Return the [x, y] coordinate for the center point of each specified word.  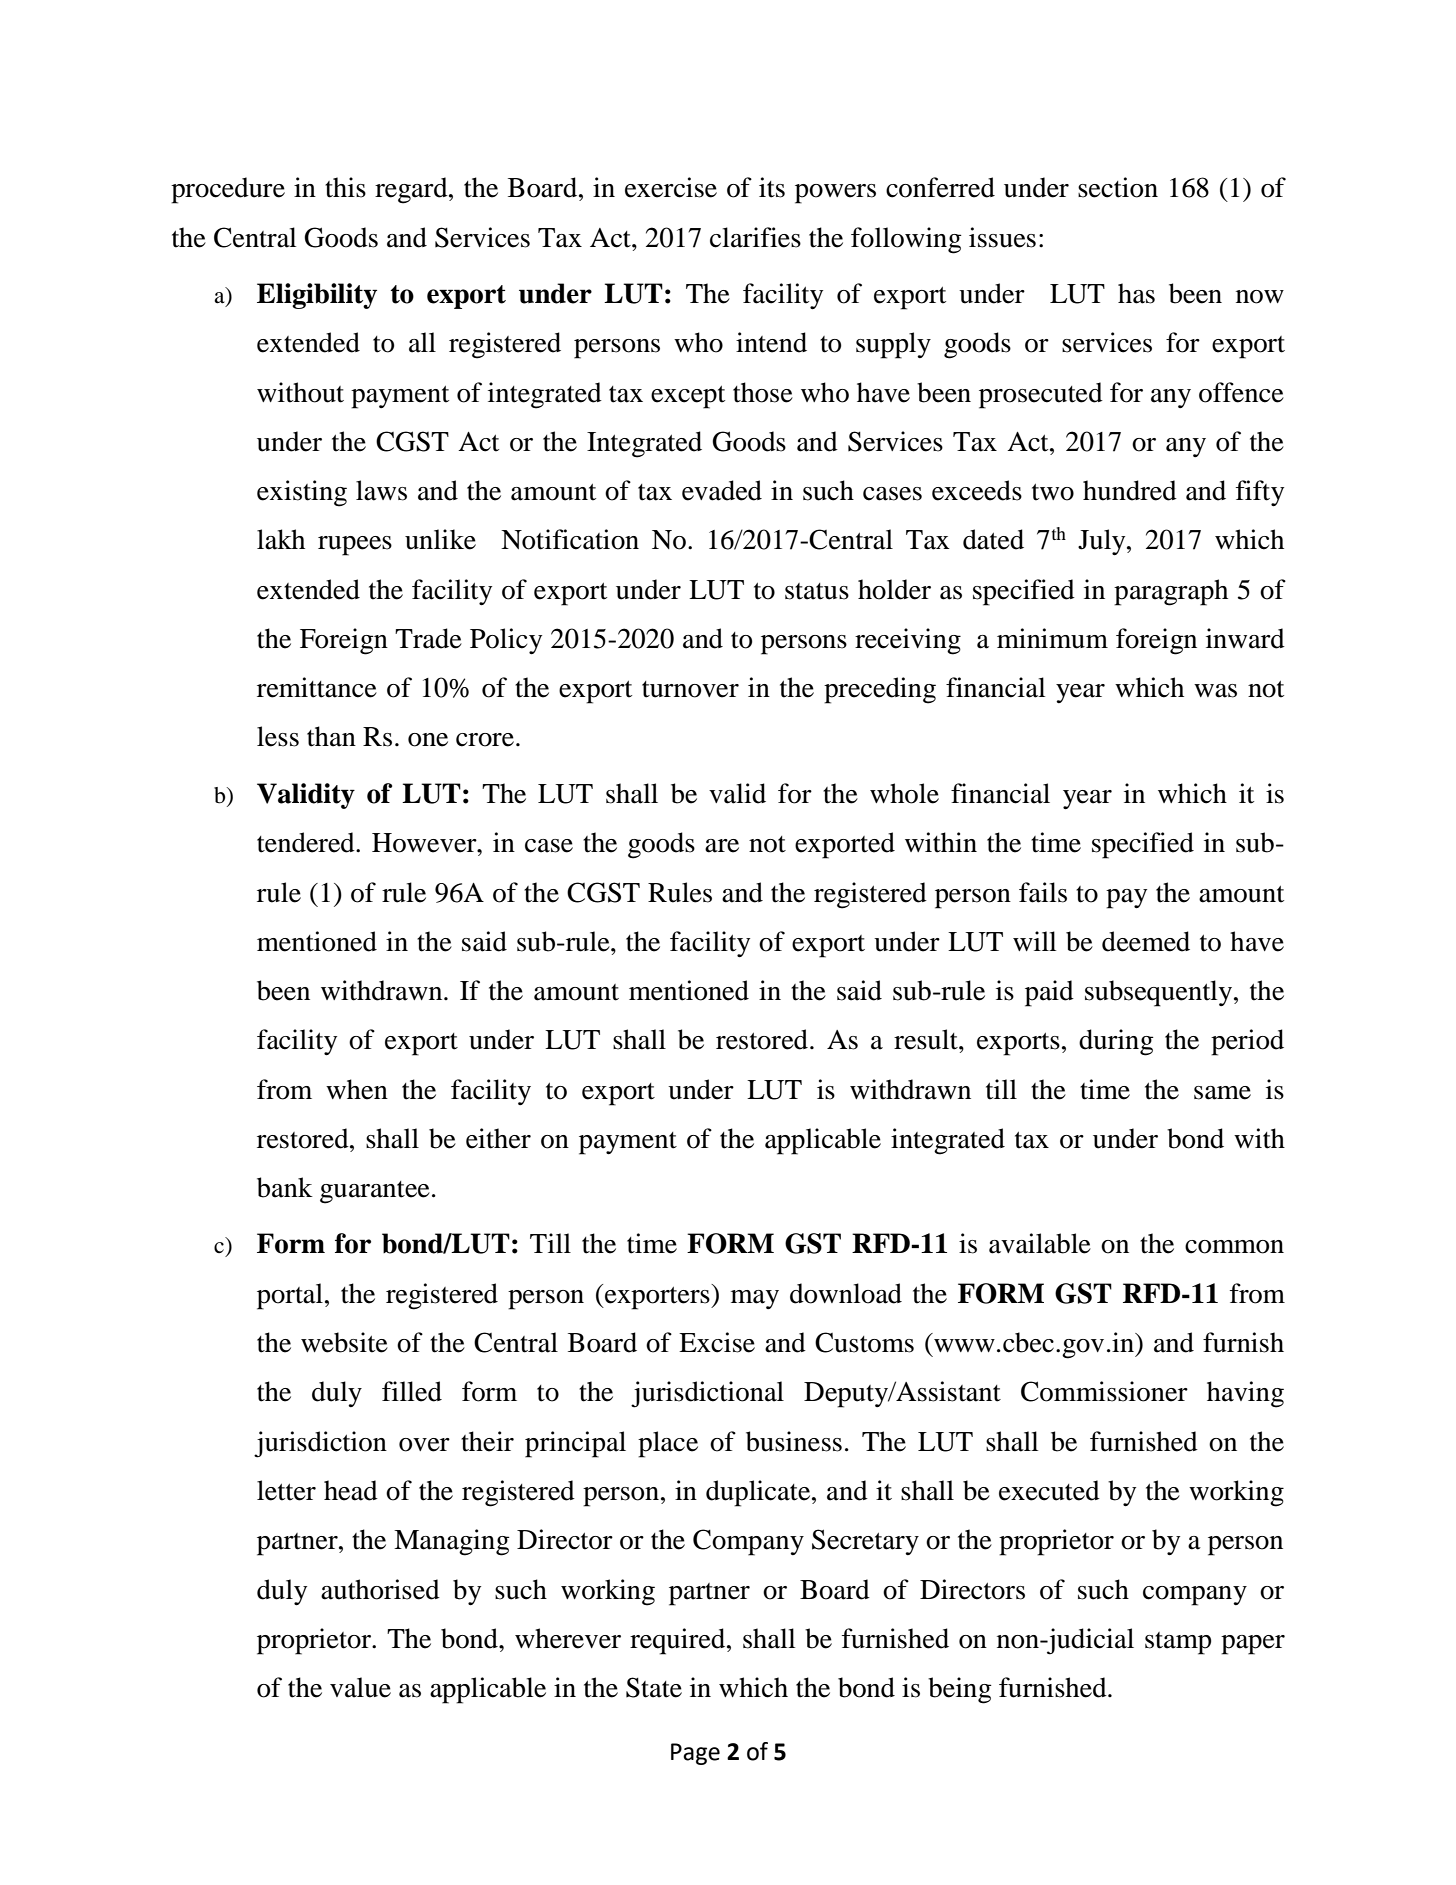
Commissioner [1104, 1391]
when [357, 1089]
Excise [717, 1342]
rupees [355, 546]
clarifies [755, 237]
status [817, 591]
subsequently [1160, 993]
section [1118, 187]
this [345, 187]
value [360, 1687]
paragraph [1171, 592]
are [722, 846]
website [344, 1342]
